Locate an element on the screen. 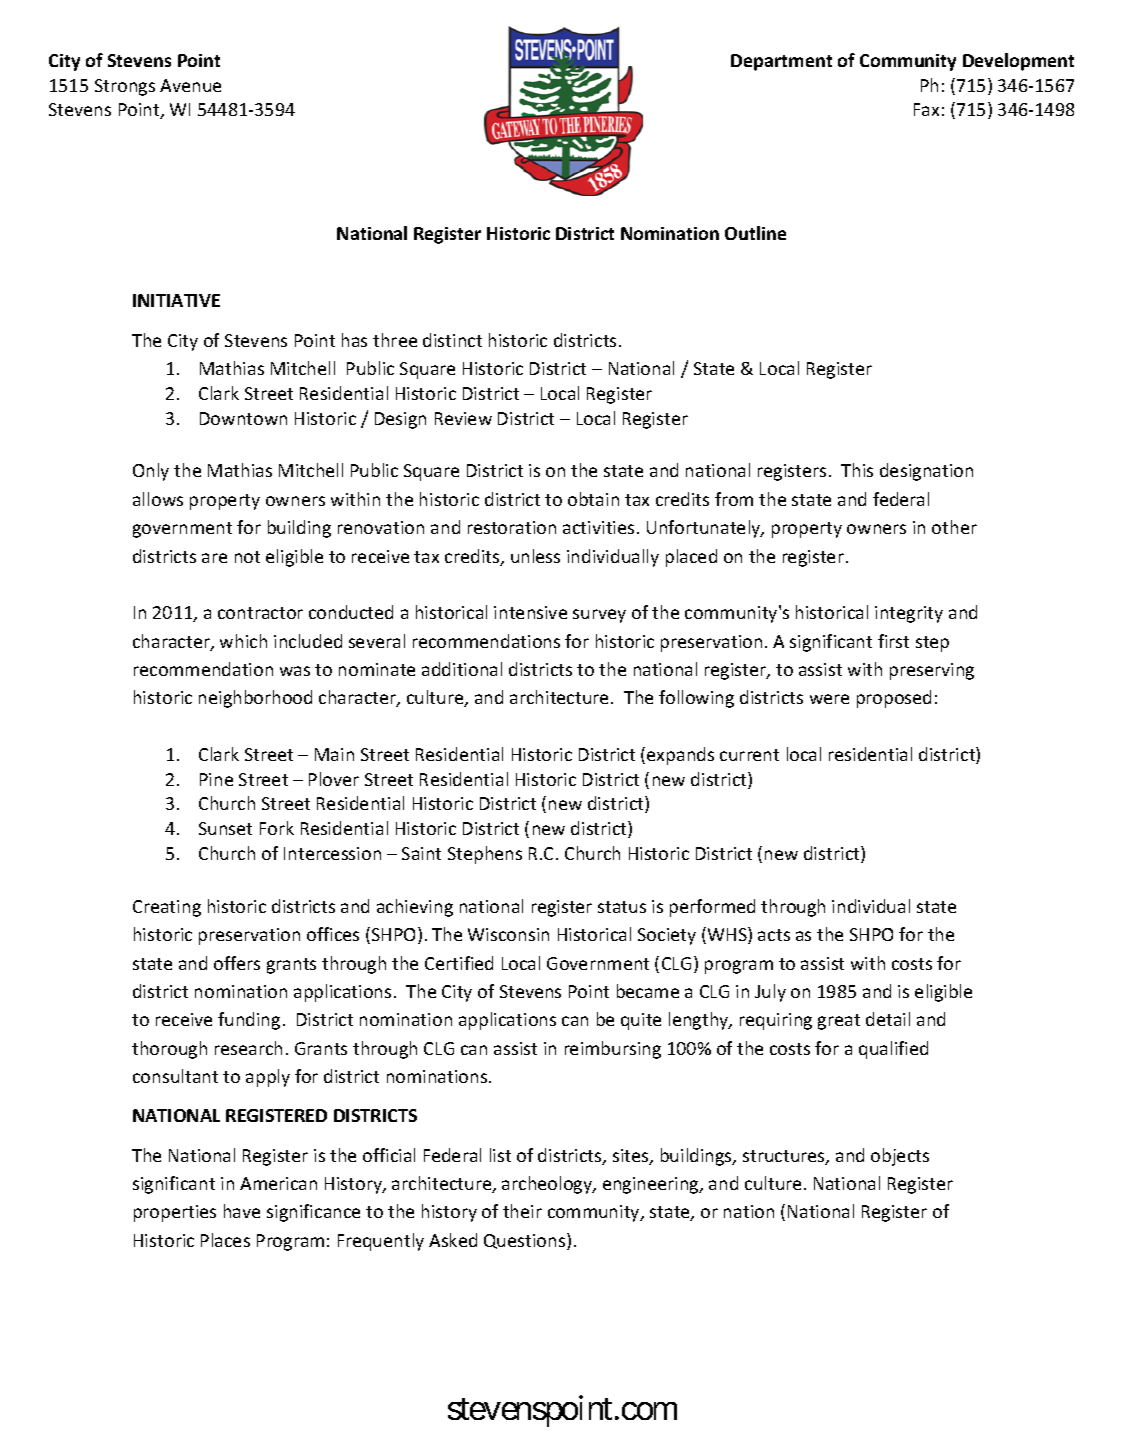 The width and height of the screenshot is (1124, 1455). Fax is located at coordinates (926, 109).
